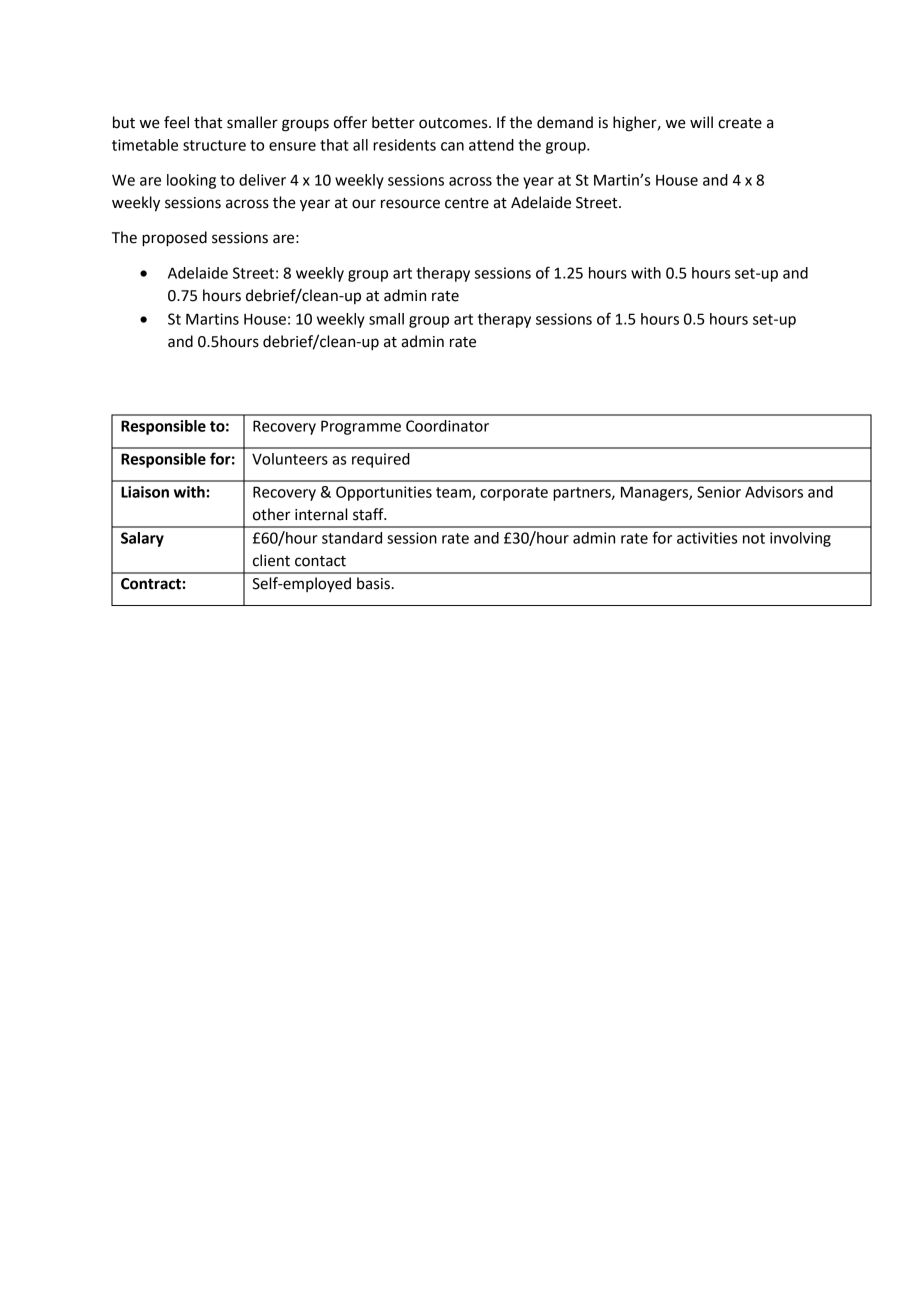 The image size is (924, 1308). What do you see at coordinates (214, 145) in the screenshot?
I see `structure` at bounding box center [214, 145].
